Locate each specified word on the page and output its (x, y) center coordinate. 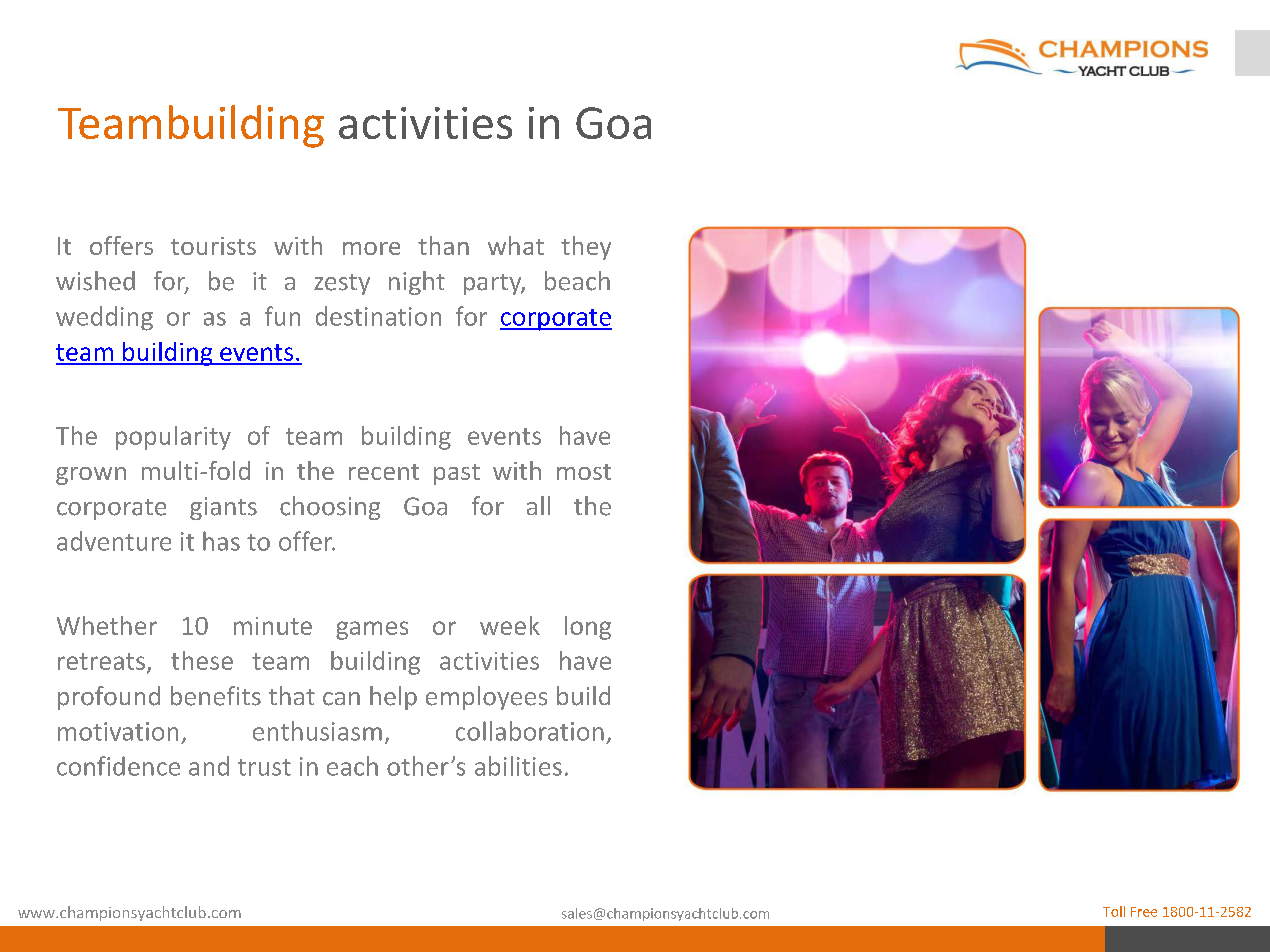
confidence (118, 766)
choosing (330, 508)
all (538, 505)
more (371, 248)
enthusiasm (317, 731)
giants (223, 508)
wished (95, 281)
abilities (518, 766)
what (516, 245)
